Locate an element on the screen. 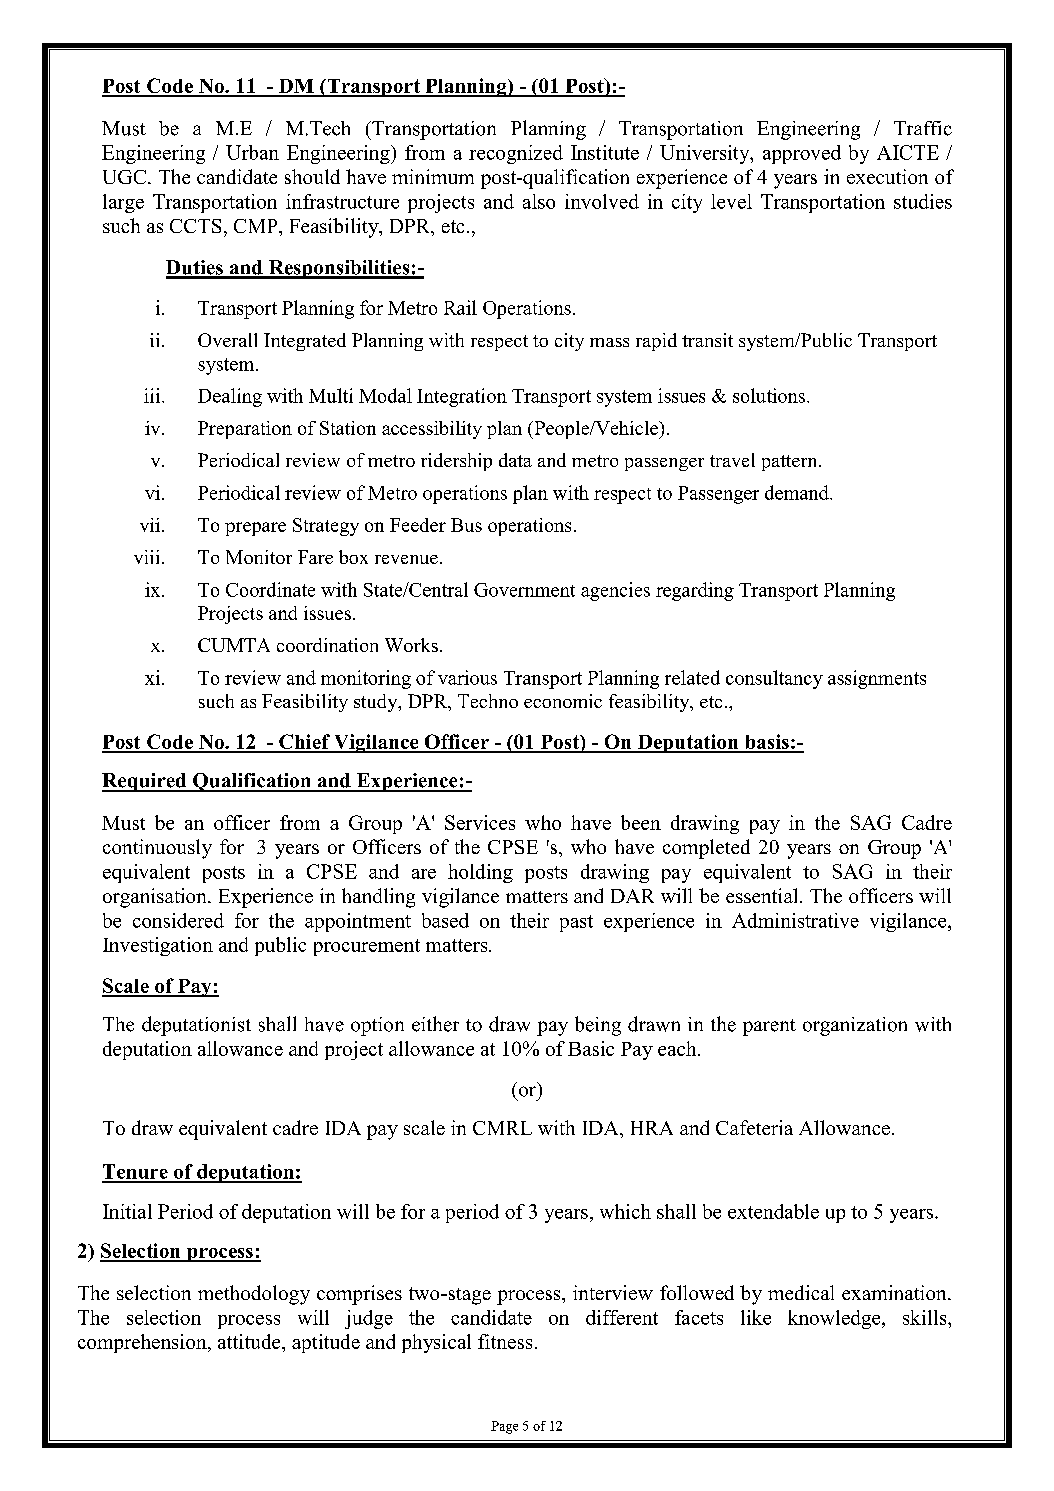 This screenshot has width=1054, height=1491. knowledge is located at coordinates (835, 1319).
